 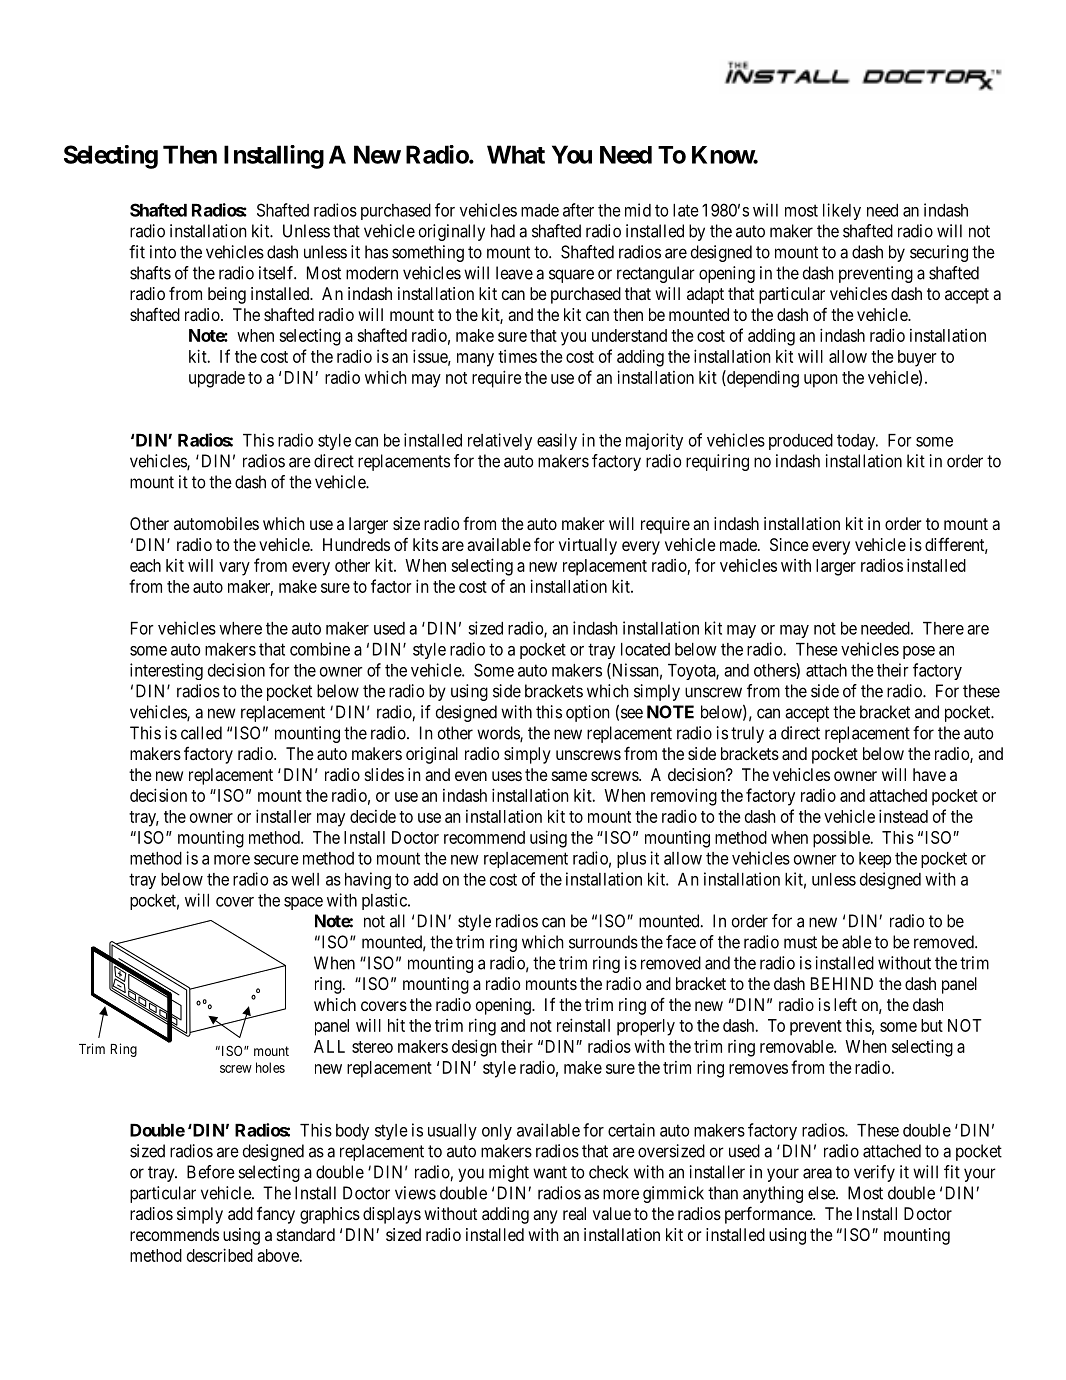 I want to click on pose, so click(x=919, y=652).
